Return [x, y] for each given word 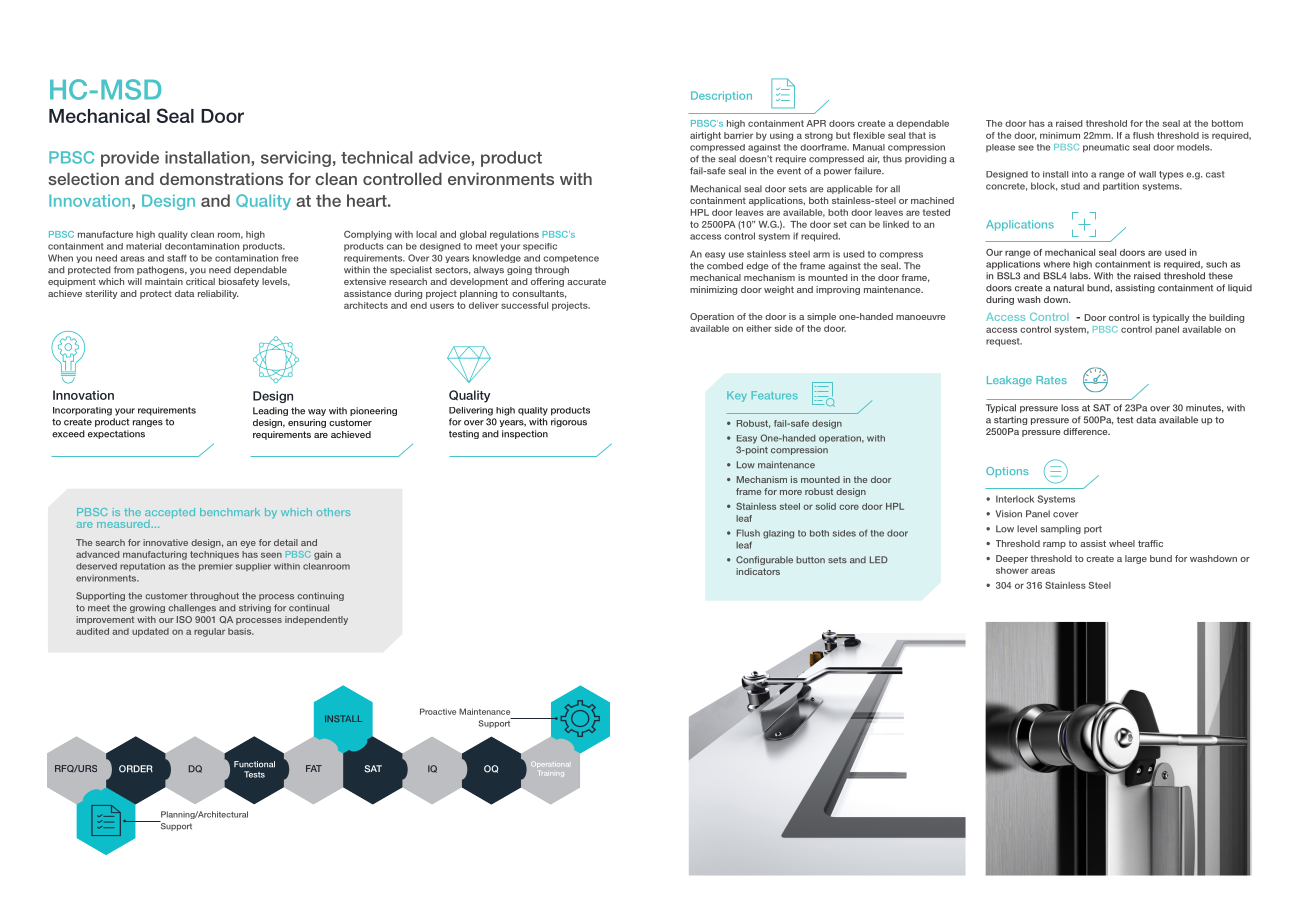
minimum [1060, 135]
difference [1086, 431]
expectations [116, 434]
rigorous [569, 422]
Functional [254, 764]
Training [551, 774]
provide [130, 159]
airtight [705, 136]
